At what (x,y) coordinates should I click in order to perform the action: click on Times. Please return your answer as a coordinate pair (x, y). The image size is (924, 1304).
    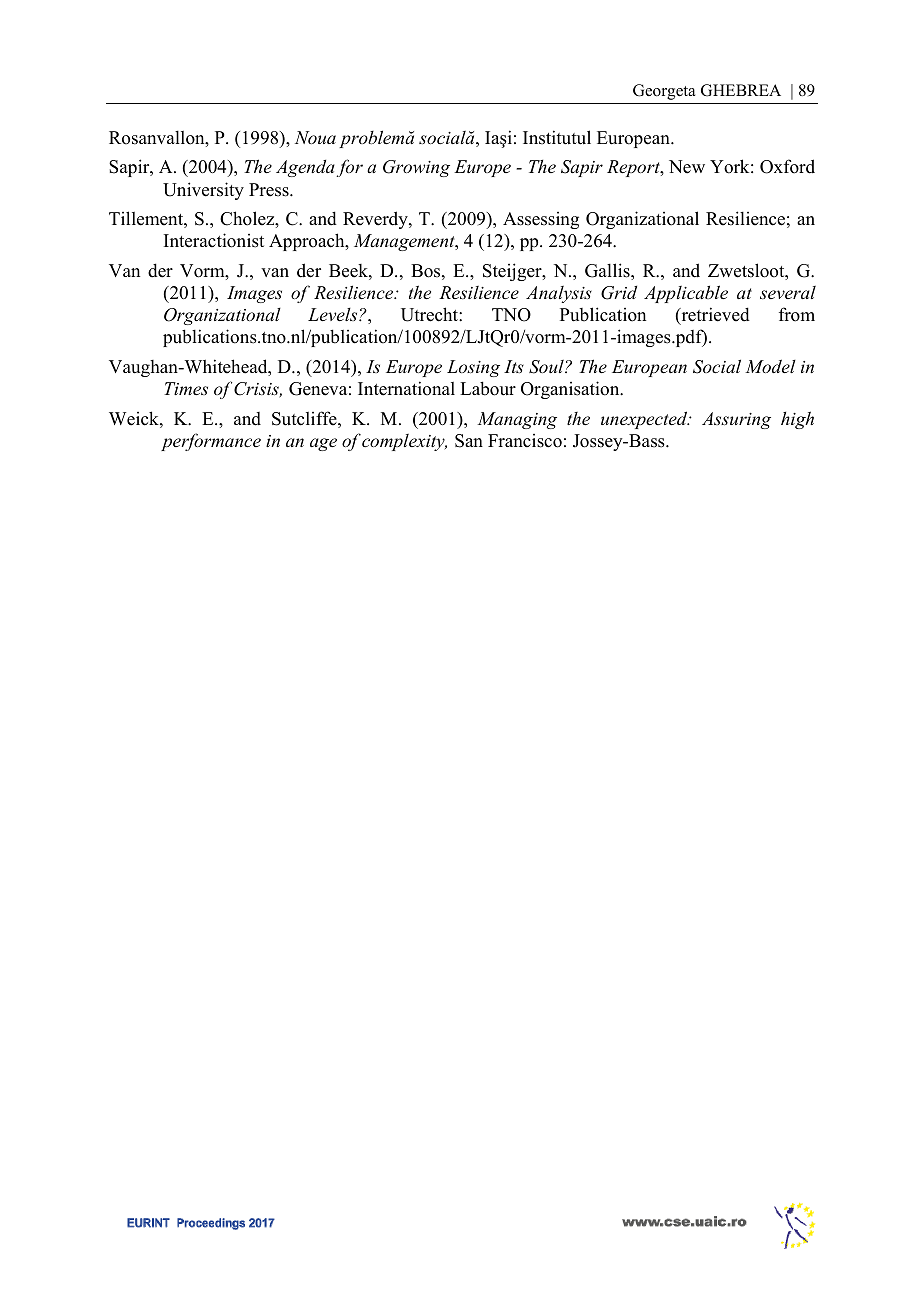
    Looking at the image, I should click on (186, 388).
